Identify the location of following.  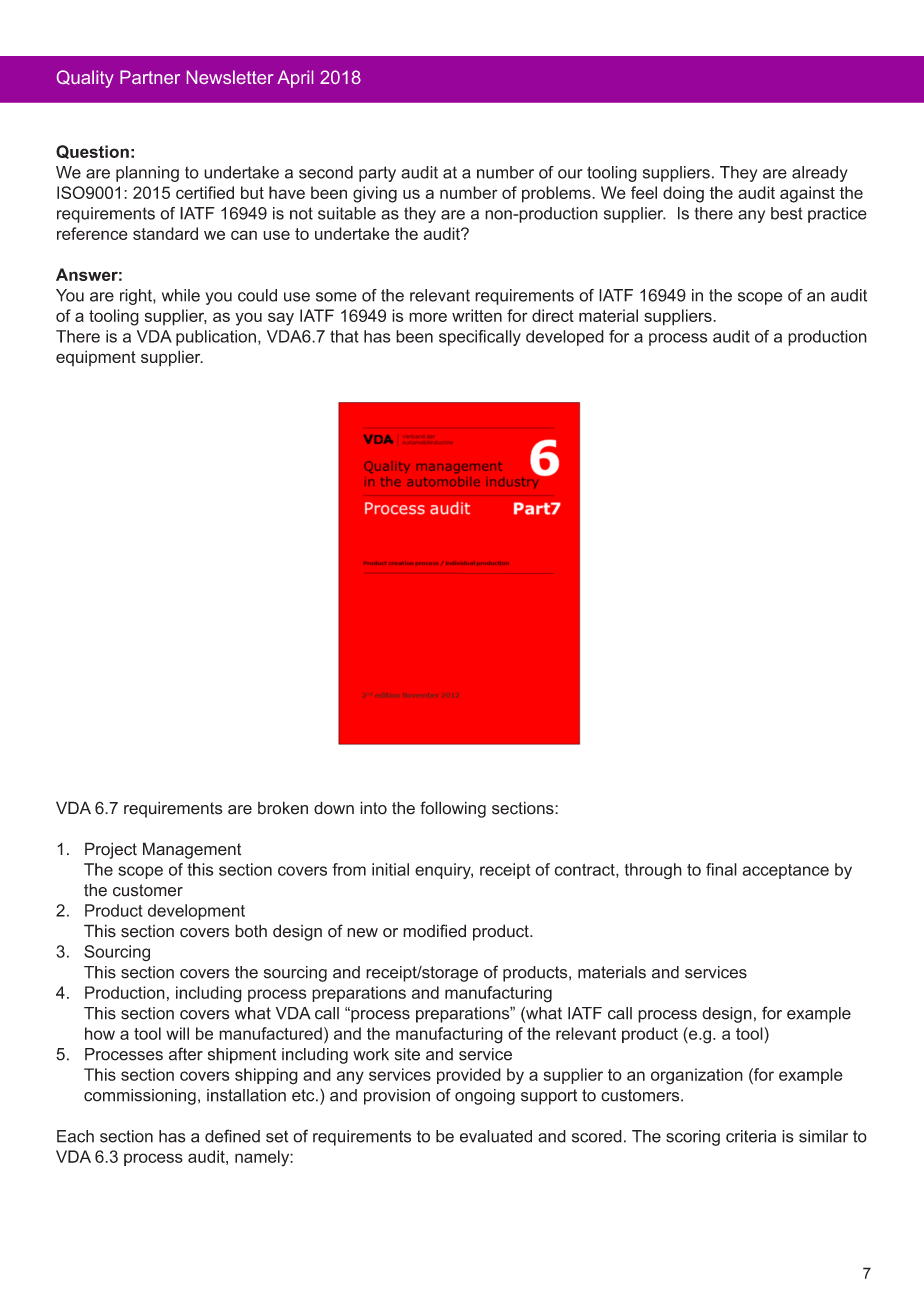
(453, 809).
